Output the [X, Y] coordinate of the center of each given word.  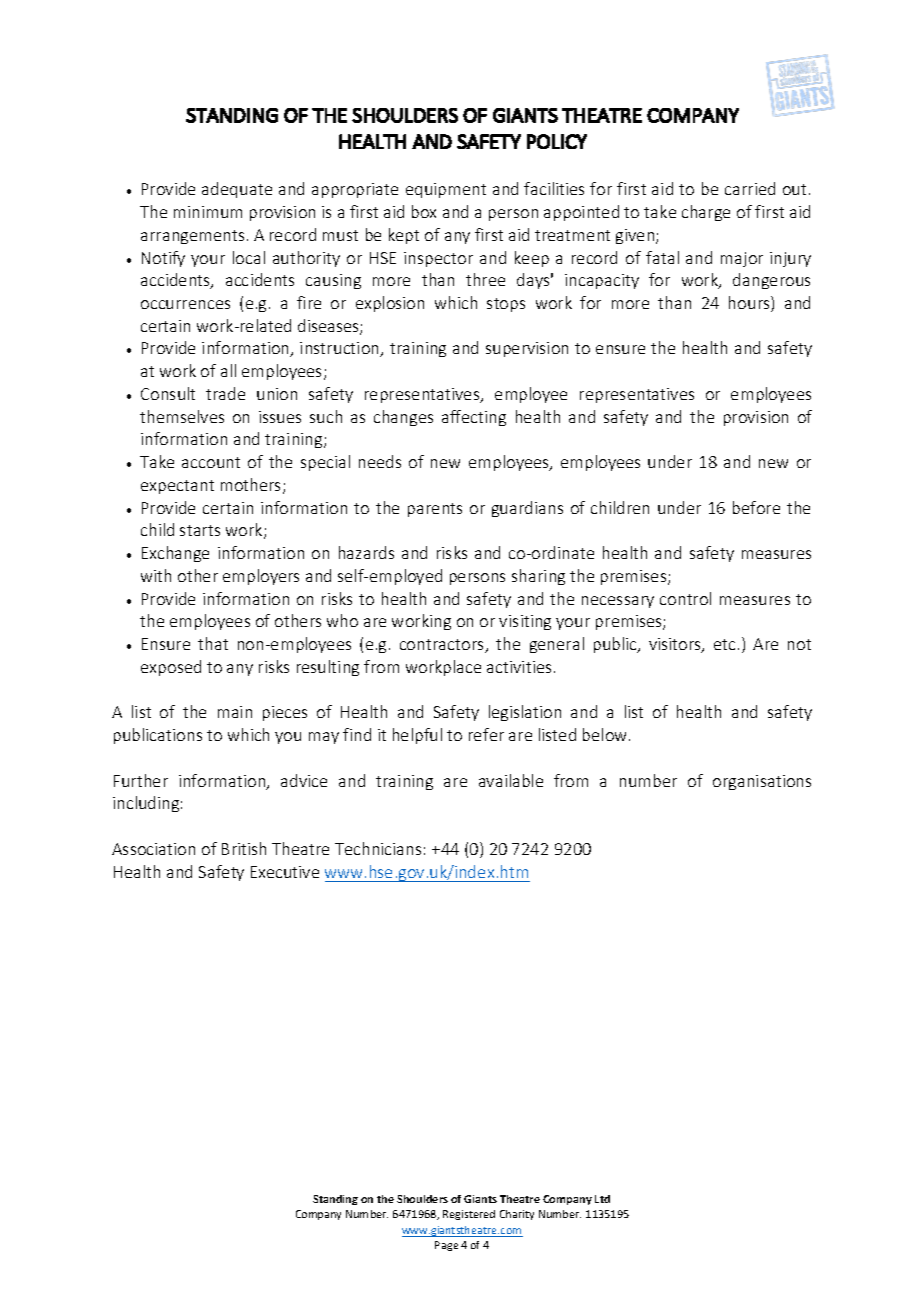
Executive [285, 872]
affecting [474, 418]
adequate [237, 190]
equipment [446, 190]
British [244, 848]
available [511, 780]
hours [750, 304]
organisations [762, 782]
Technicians [378, 848]
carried [750, 188]
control [685, 598]
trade [225, 393]
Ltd [602, 1199]
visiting [525, 622]
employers [261, 577]
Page [446, 1246]
